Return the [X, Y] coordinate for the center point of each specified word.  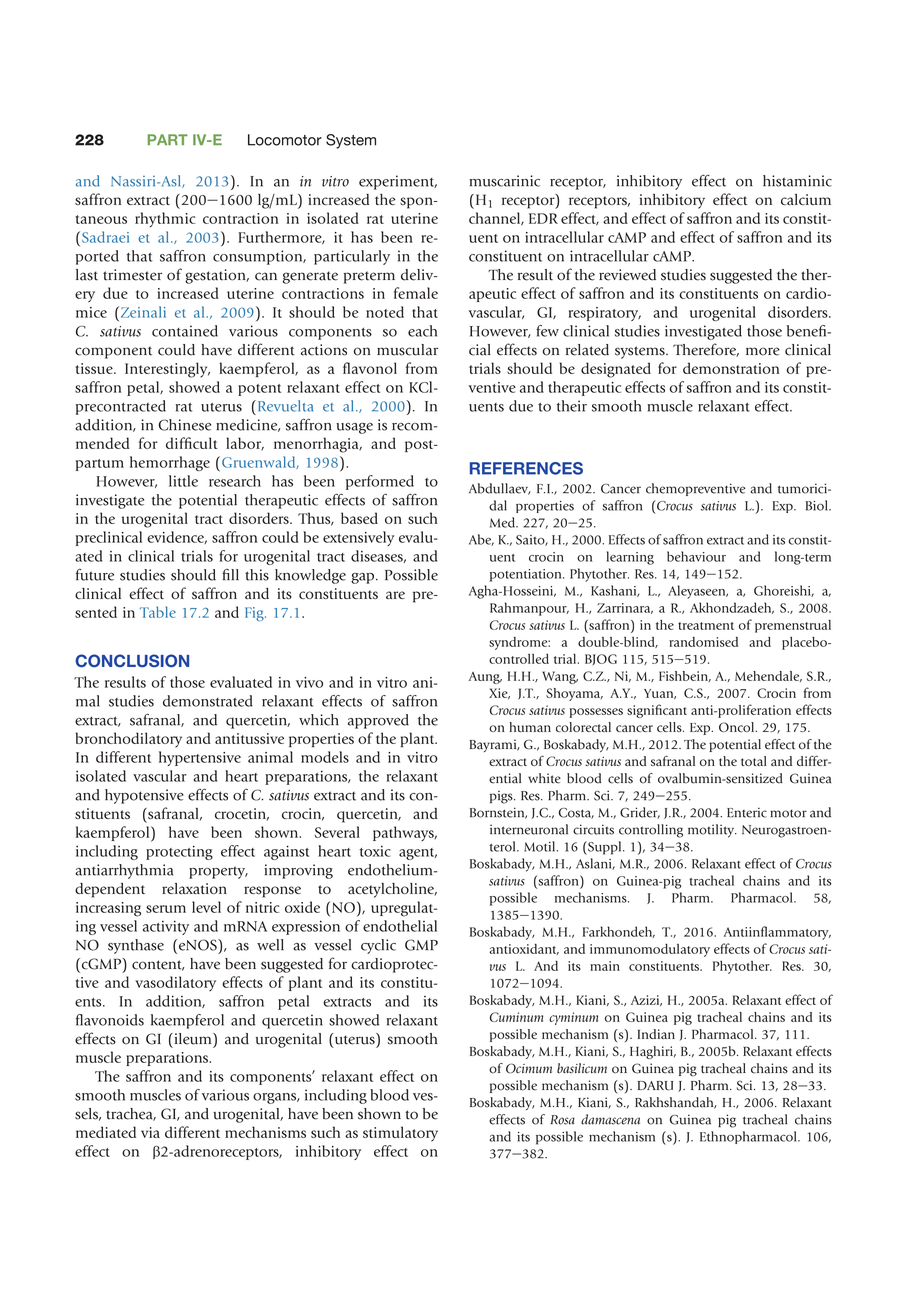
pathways [404, 833]
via [150, 1132]
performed [380, 482]
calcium [806, 199]
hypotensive [144, 796]
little [183, 481]
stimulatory [400, 1134]
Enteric [747, 812]
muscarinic [504, 181]
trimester [132, 275]
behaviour [696, 556]
